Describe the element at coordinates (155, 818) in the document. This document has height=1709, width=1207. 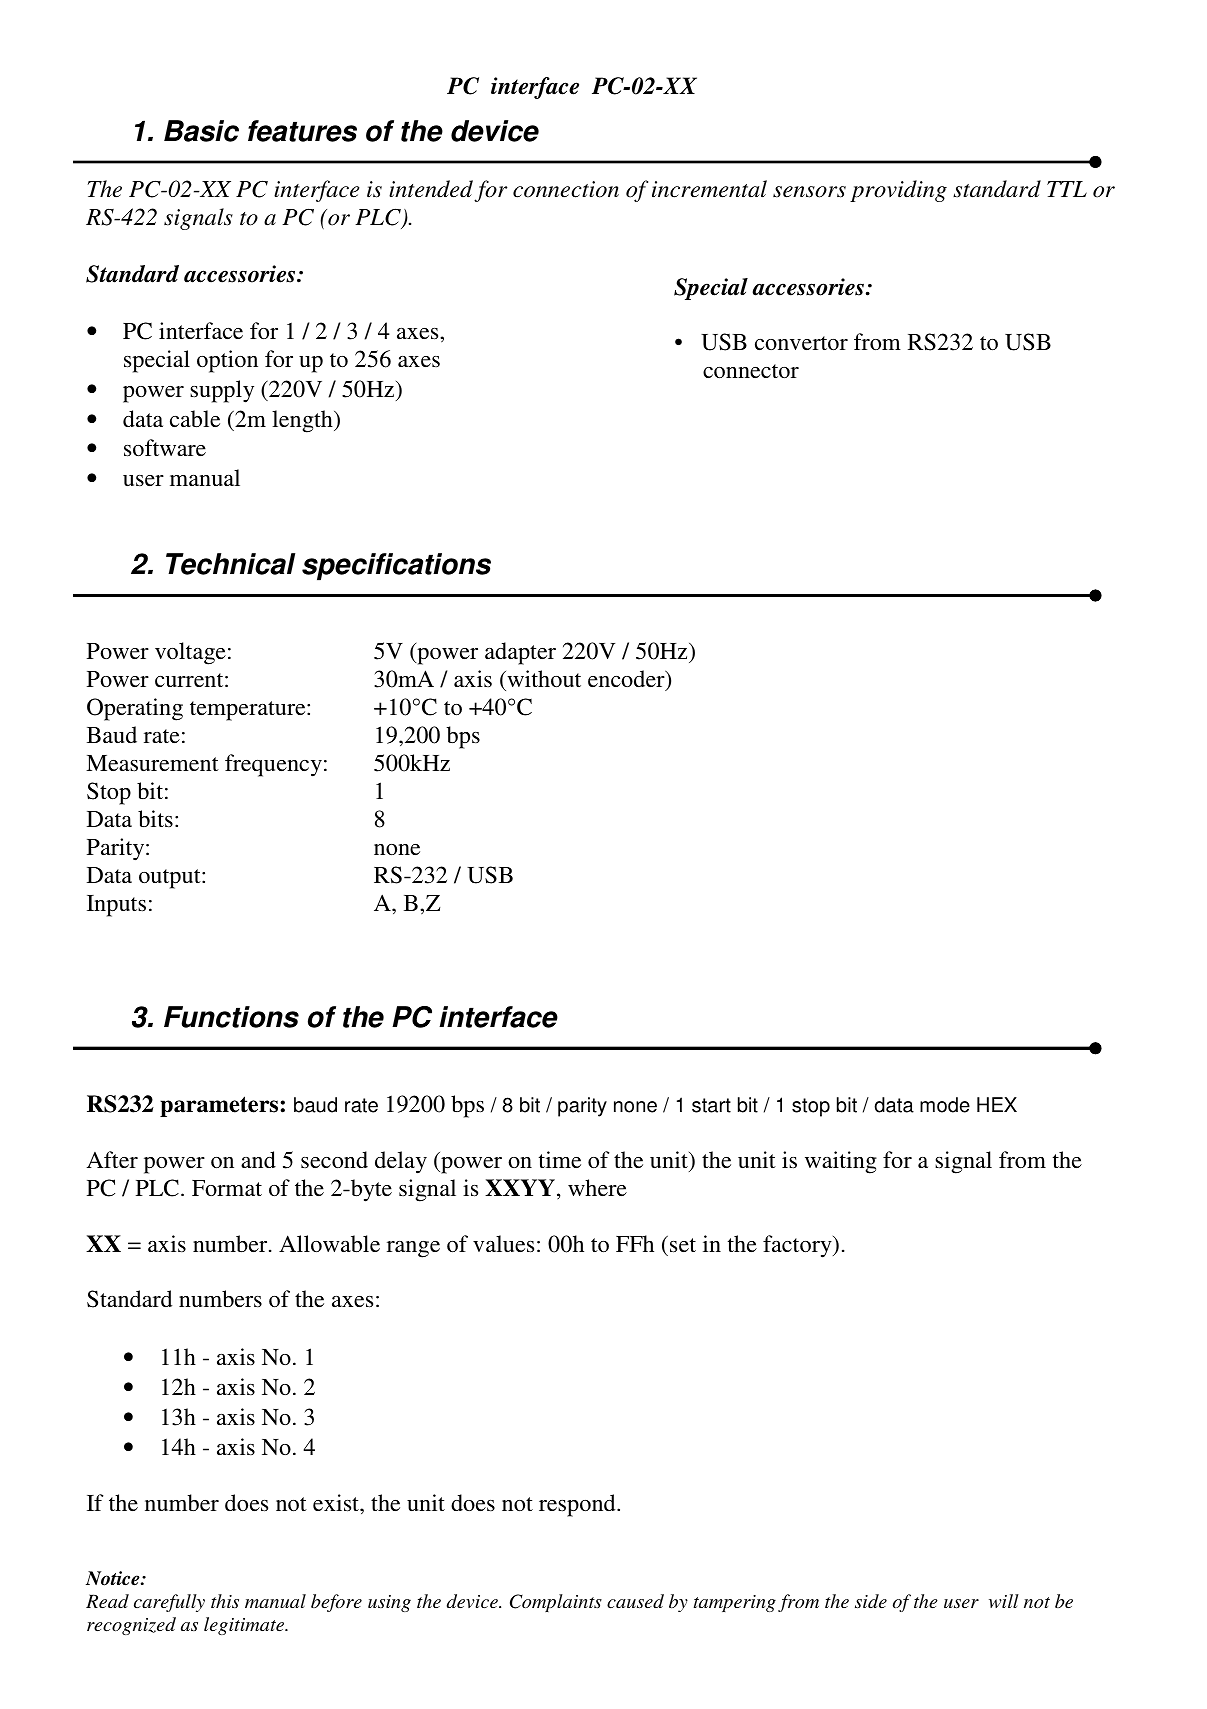
I see `bits` at that location.
